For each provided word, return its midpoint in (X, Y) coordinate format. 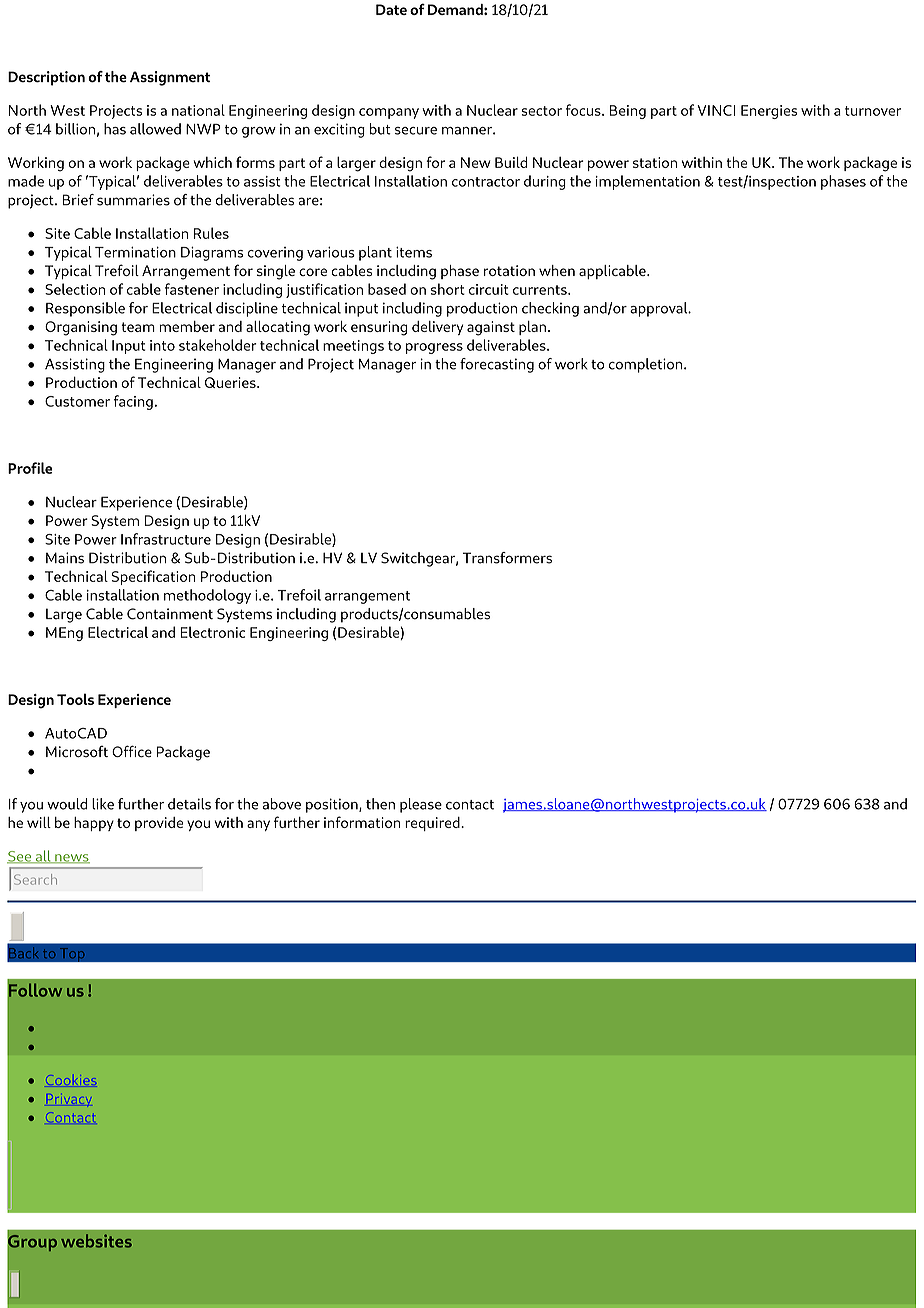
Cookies (71, 1080)
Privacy (71, 1101)
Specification (154, 577)
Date (391, 9)
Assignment (170, 78)
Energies (769, 112)
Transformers (507, 558)
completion (647, 365)
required (433, 824)
